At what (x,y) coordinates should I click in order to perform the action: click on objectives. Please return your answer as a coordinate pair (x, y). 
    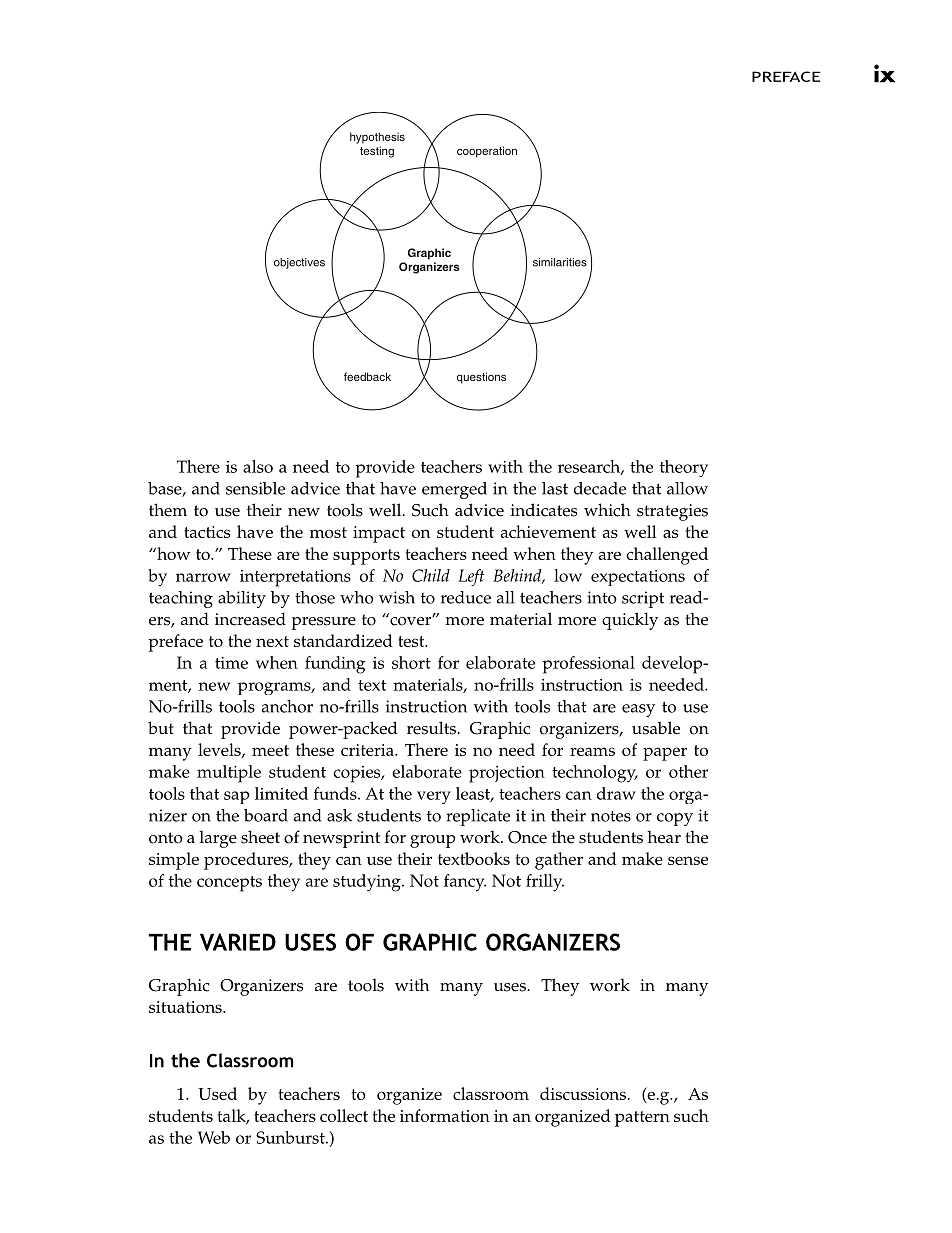
    Looking at the image, I should click on (299, 263).
